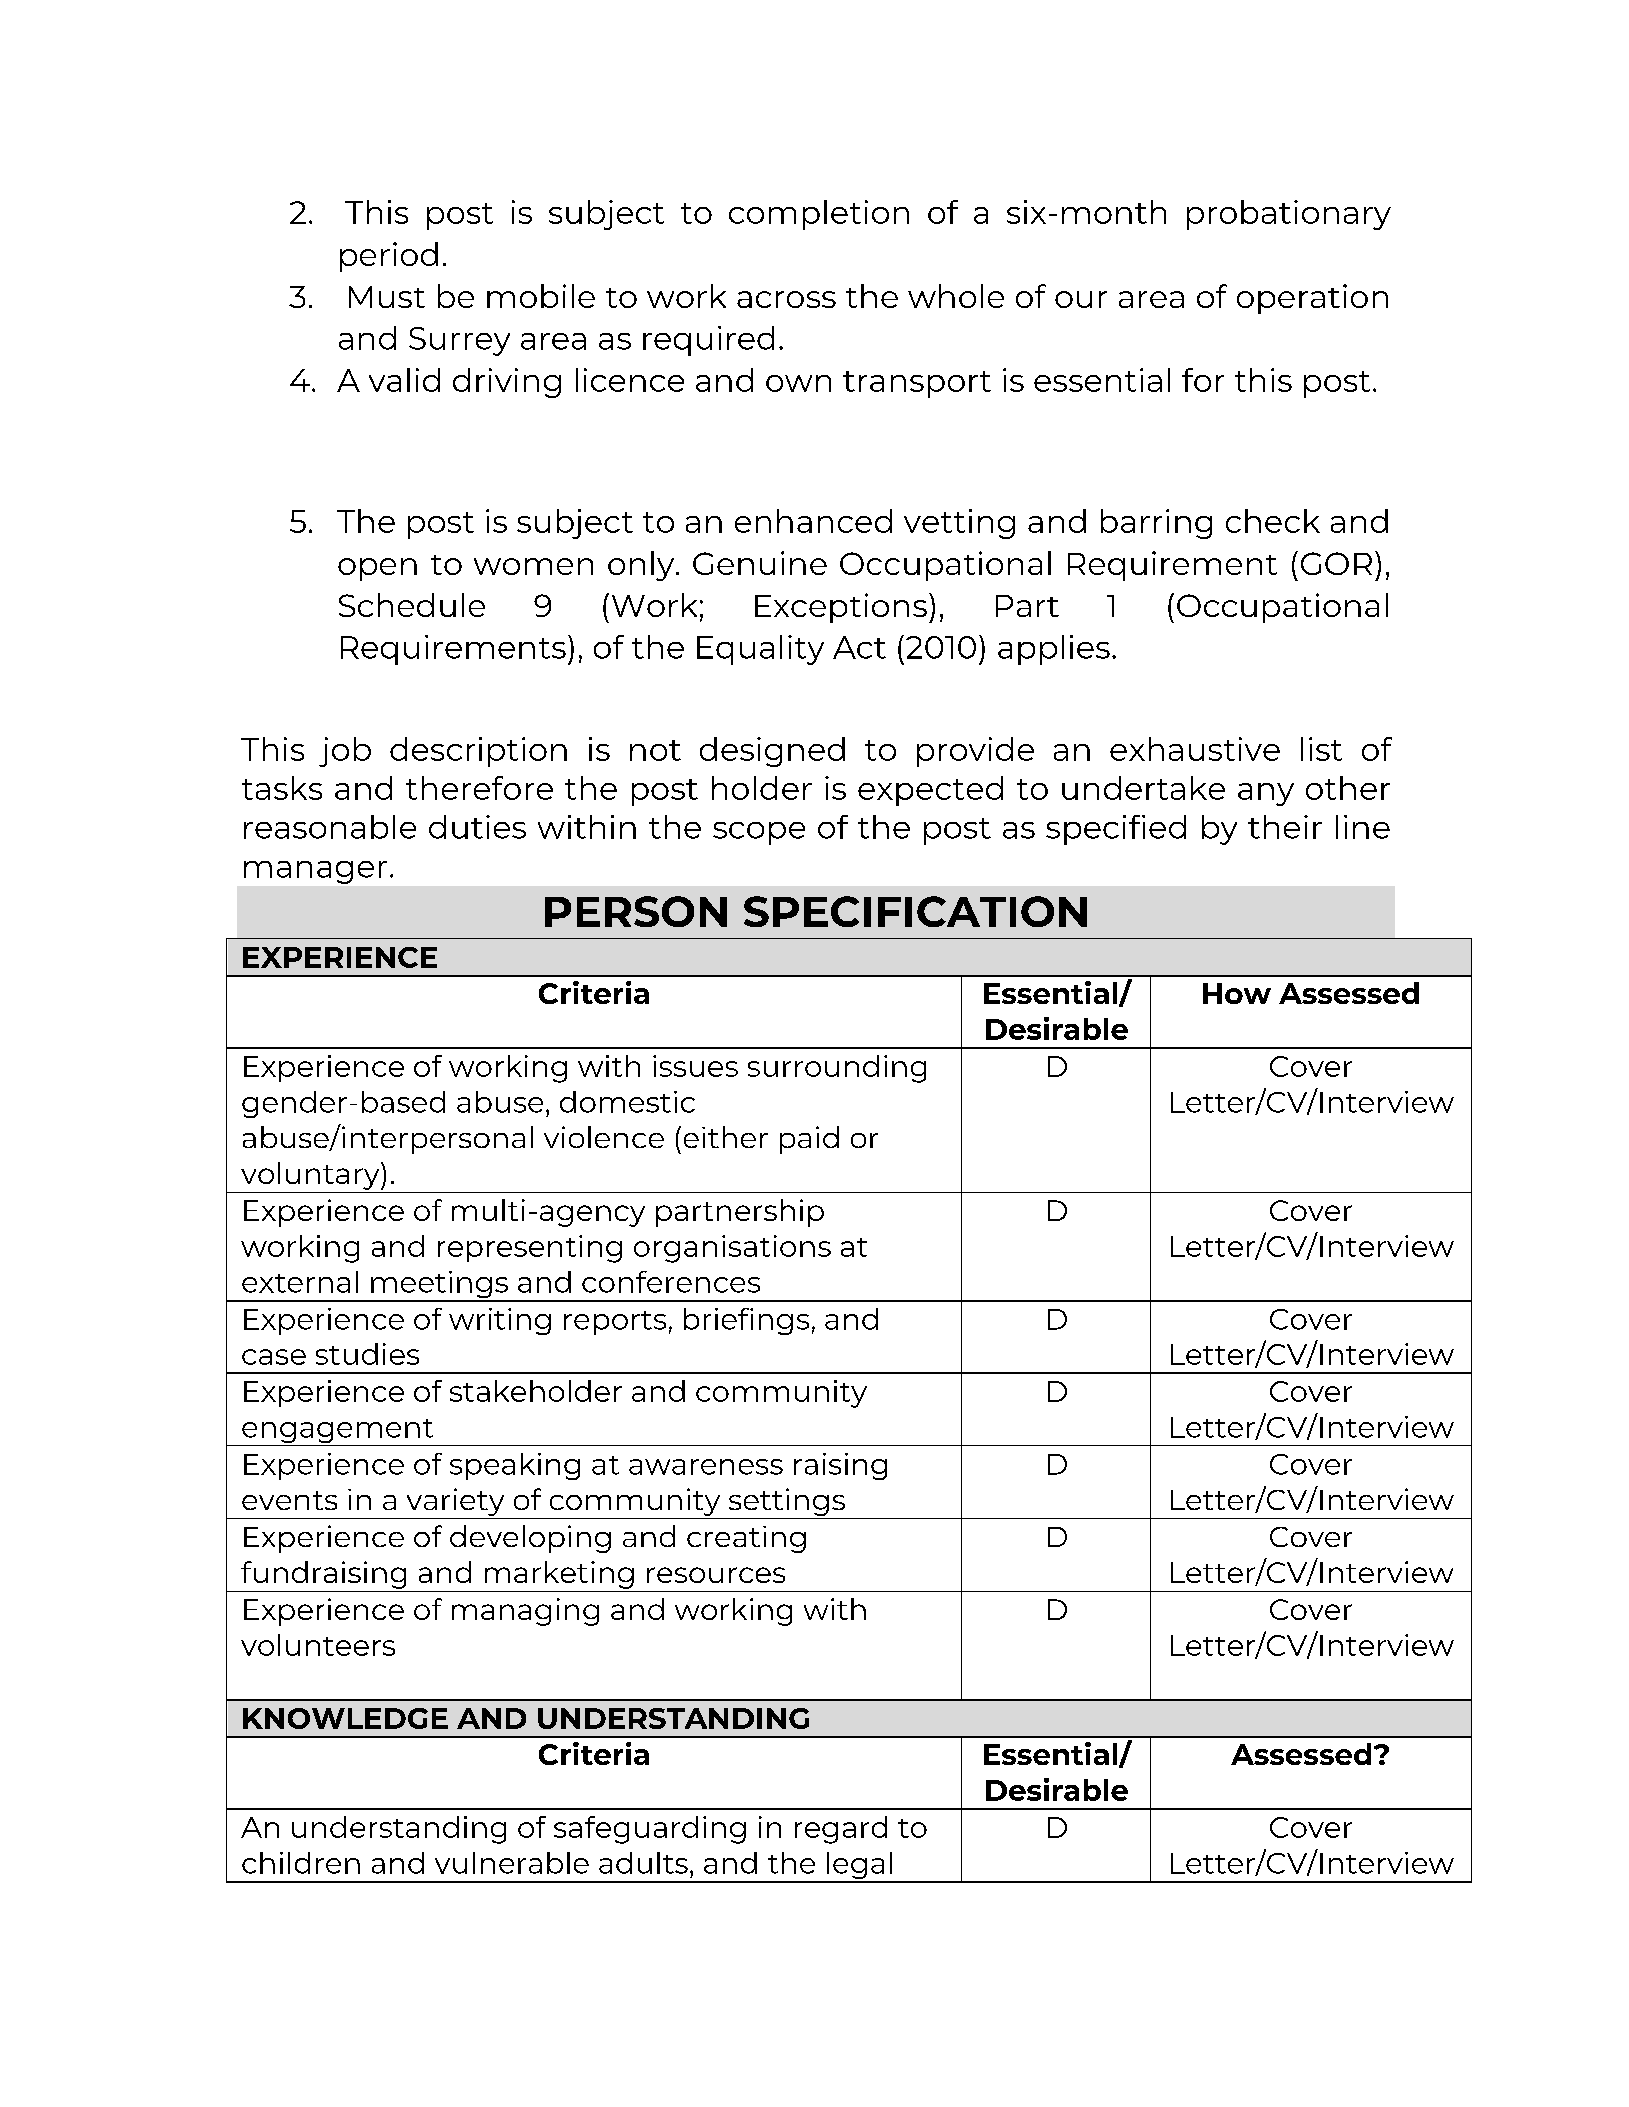 The width and height of the screenshot is (1629, 2107). Describe the element at coordinates (786, 1503) in the screenshot. I see `settings` at that location.
